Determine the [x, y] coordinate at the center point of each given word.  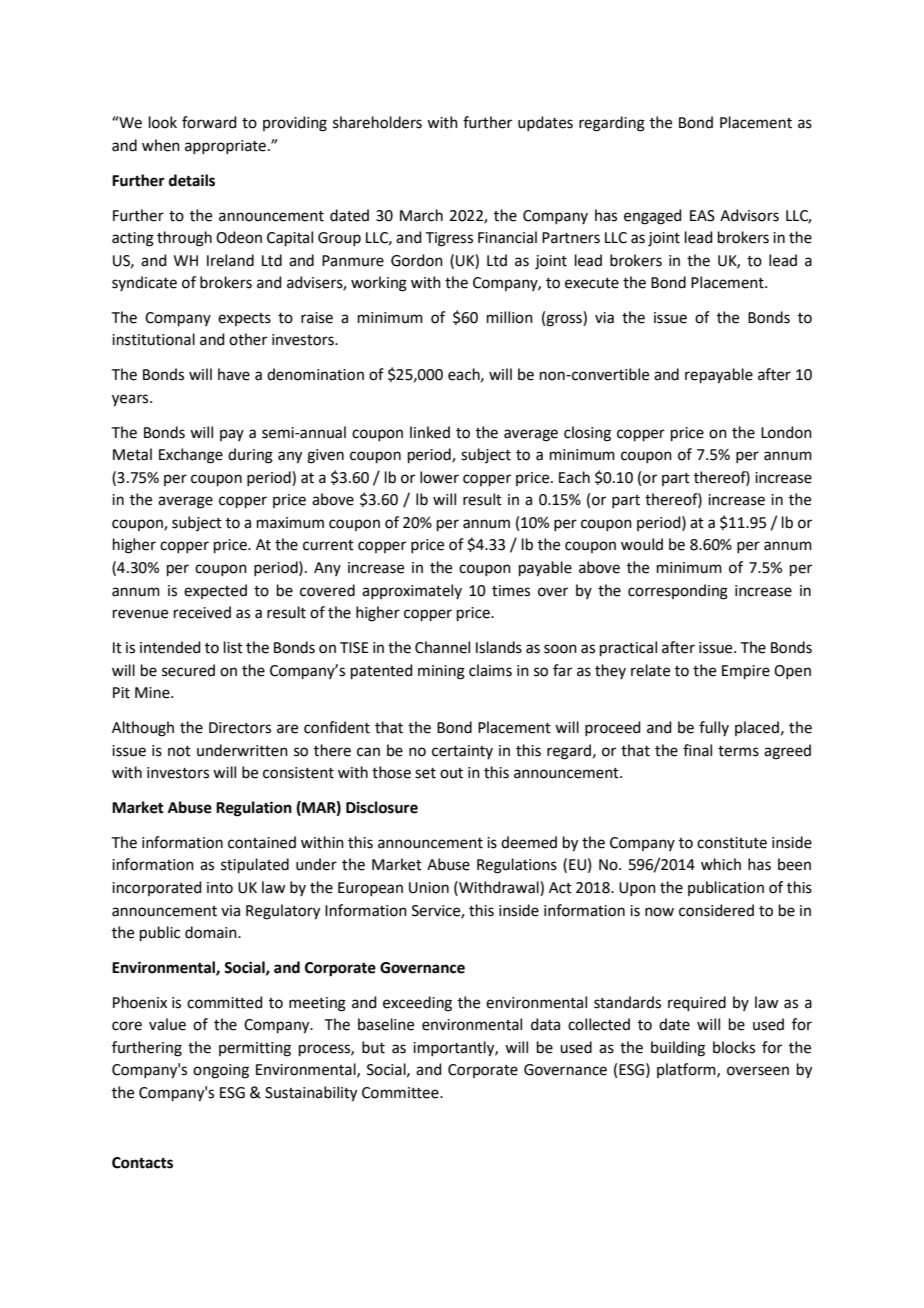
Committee [401, 1093]
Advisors [749, 215]
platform [687, 1070]
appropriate [225, 147]
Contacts [142, 1163]
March [421, 215]
